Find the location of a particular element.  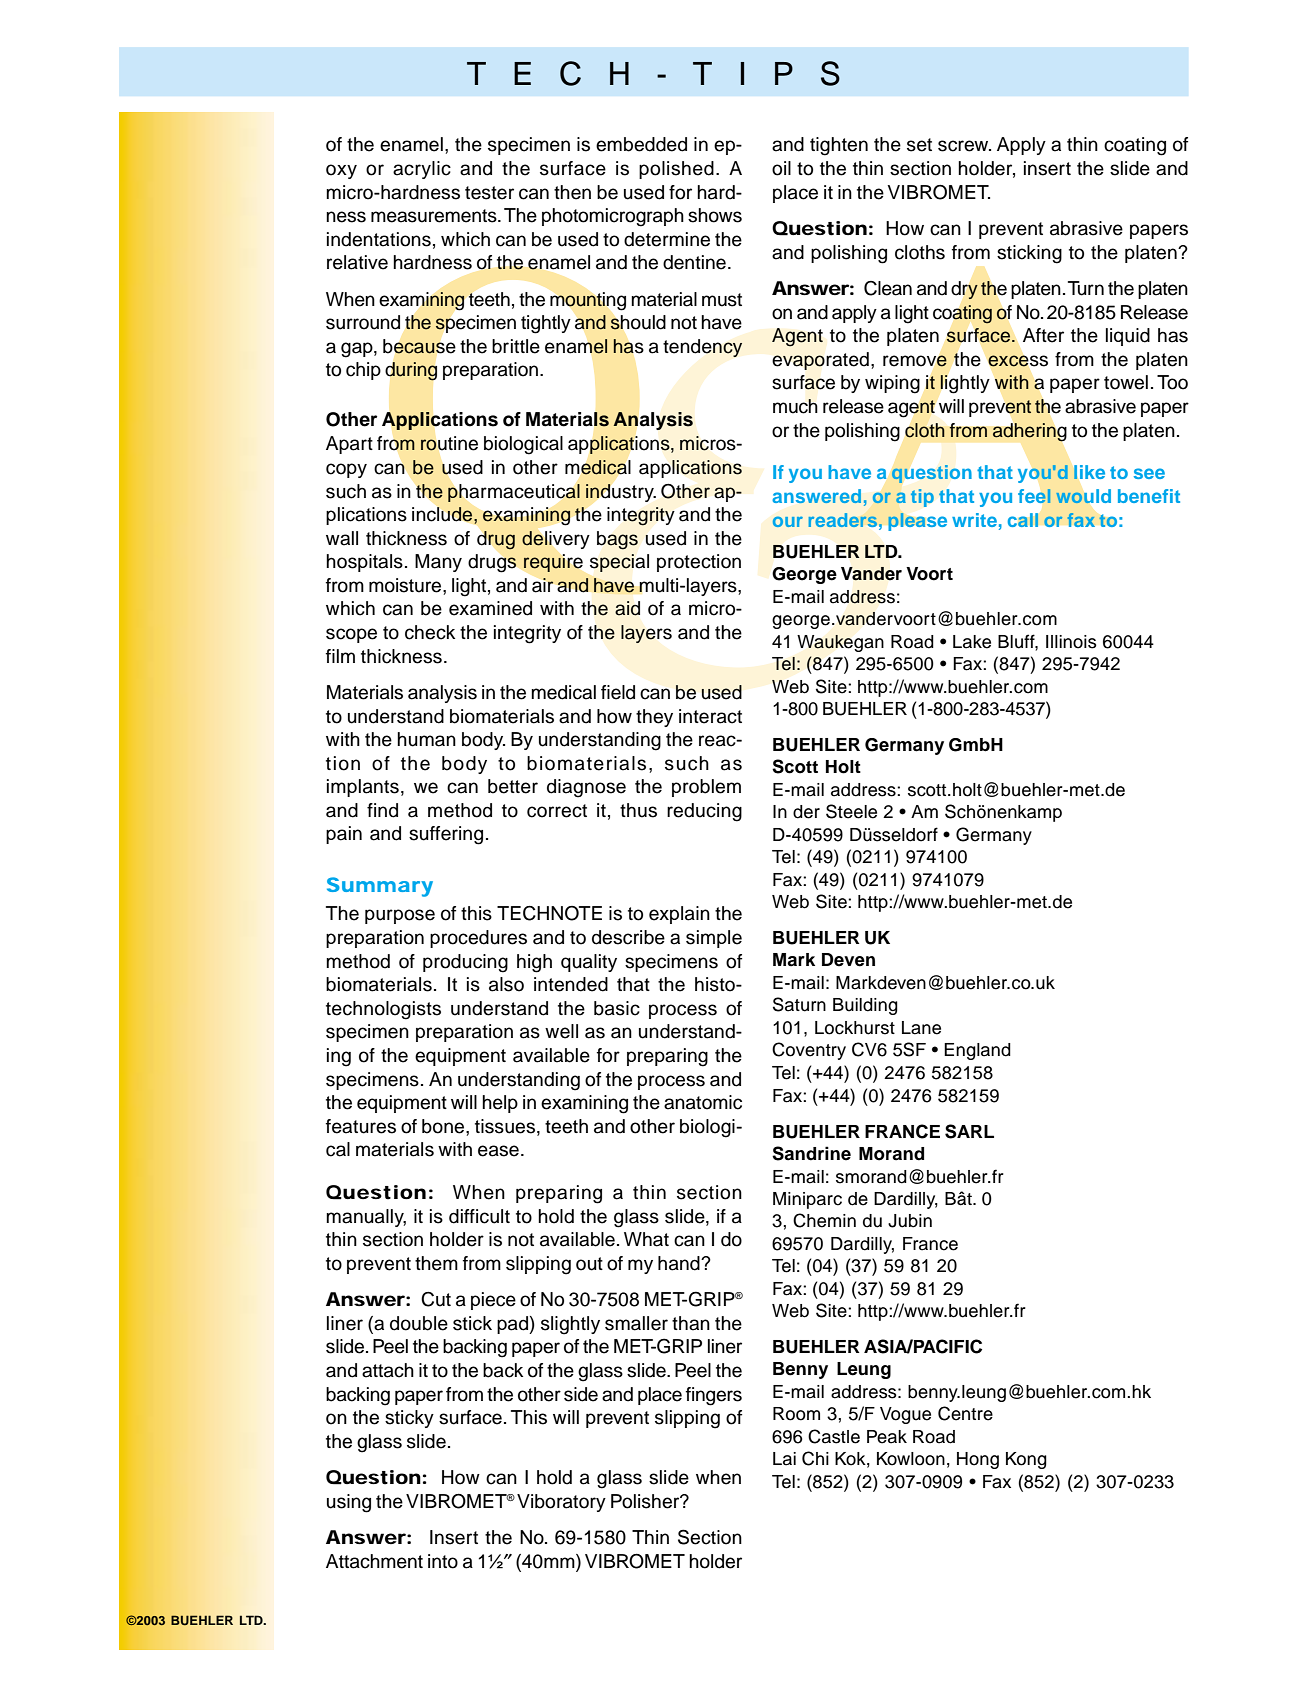

Steele is located at coordinates (851, 811).
